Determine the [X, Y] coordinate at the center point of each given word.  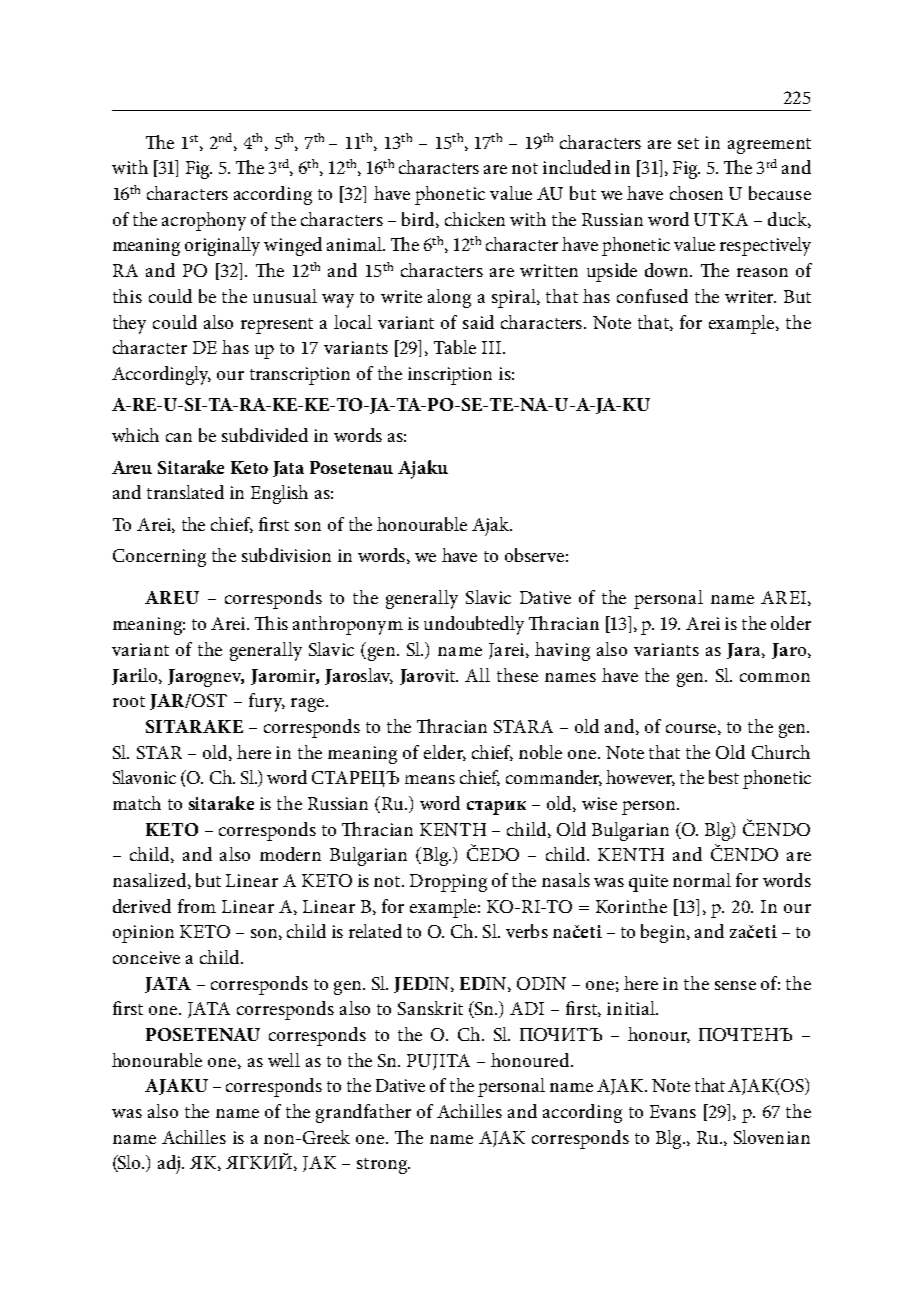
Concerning [159, 558]
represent [277, 326]
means [430, 779]
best [724, 777]
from [197, 906]
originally [222, 246]
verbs [527, 931]
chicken [475, 219]
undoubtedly [474, 625]
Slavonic [144, 777]
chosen [696, 193]
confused [652, 296]
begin [664, 933]
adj [169, 1164]
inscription [450, 376]
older [791, 623]
